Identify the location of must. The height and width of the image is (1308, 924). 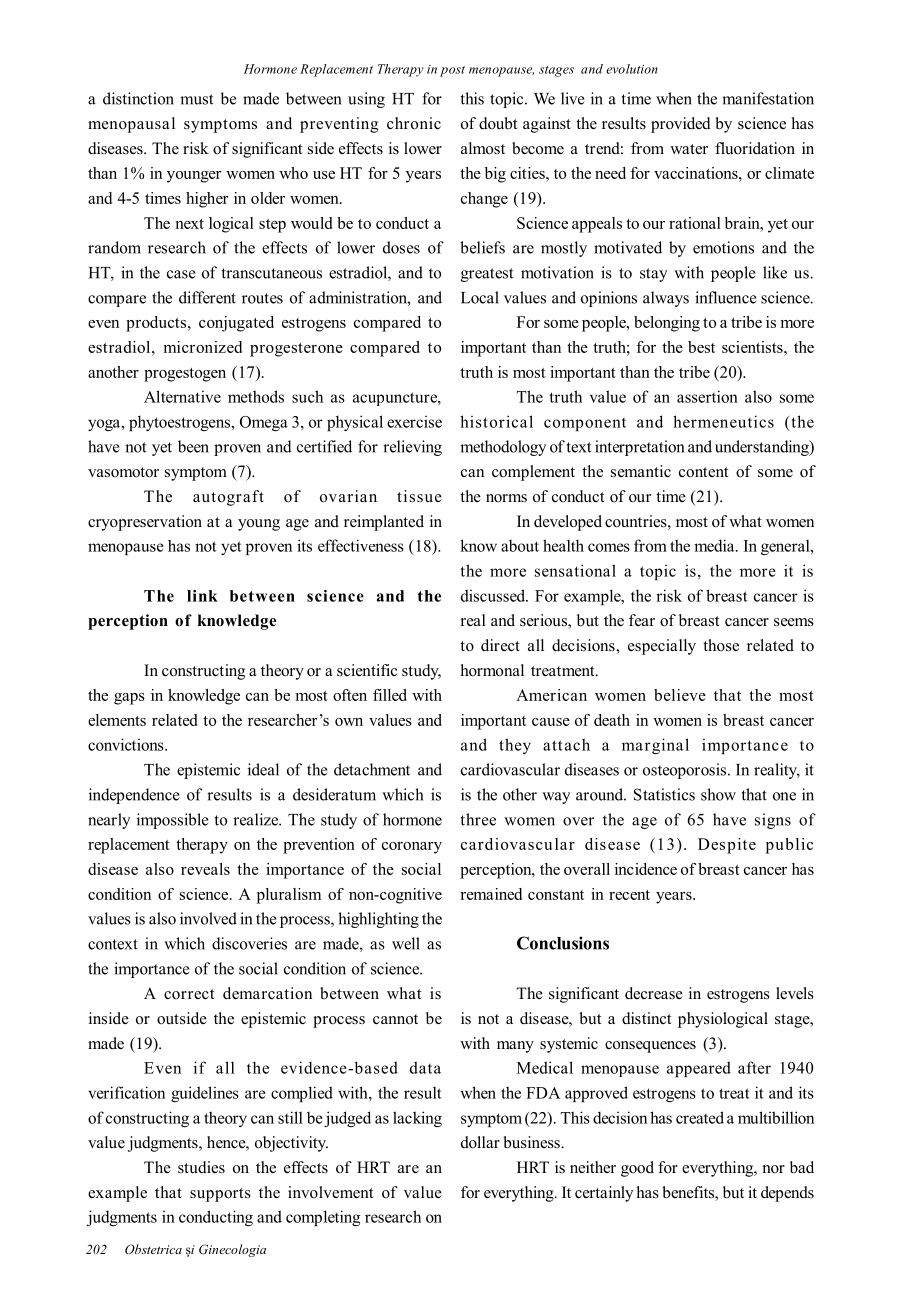
(196, 99).
